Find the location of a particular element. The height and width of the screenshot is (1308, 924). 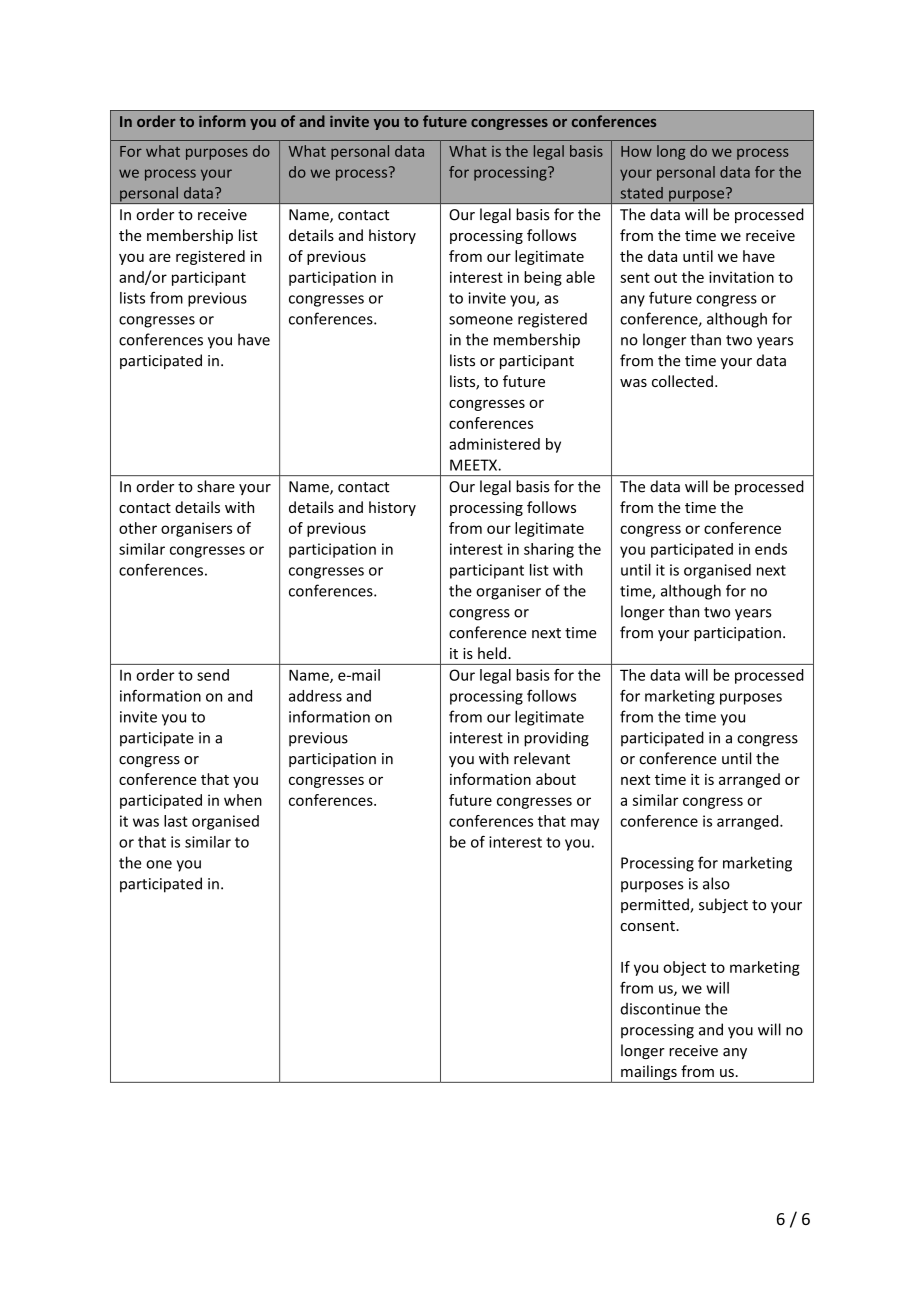

last is located at coordinates (176, 821).
